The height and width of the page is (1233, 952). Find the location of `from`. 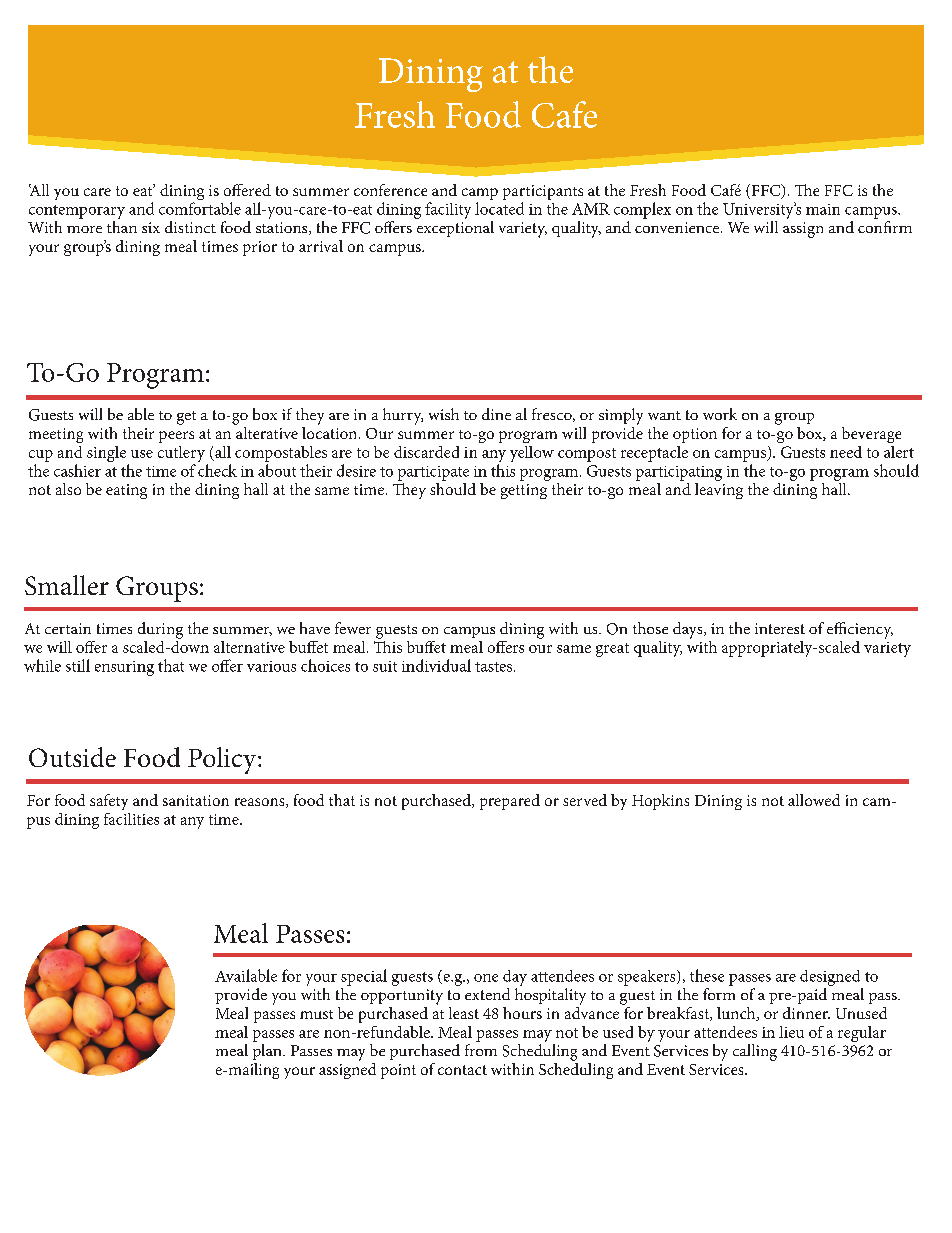

from is located at coordinates (481, 1050).
